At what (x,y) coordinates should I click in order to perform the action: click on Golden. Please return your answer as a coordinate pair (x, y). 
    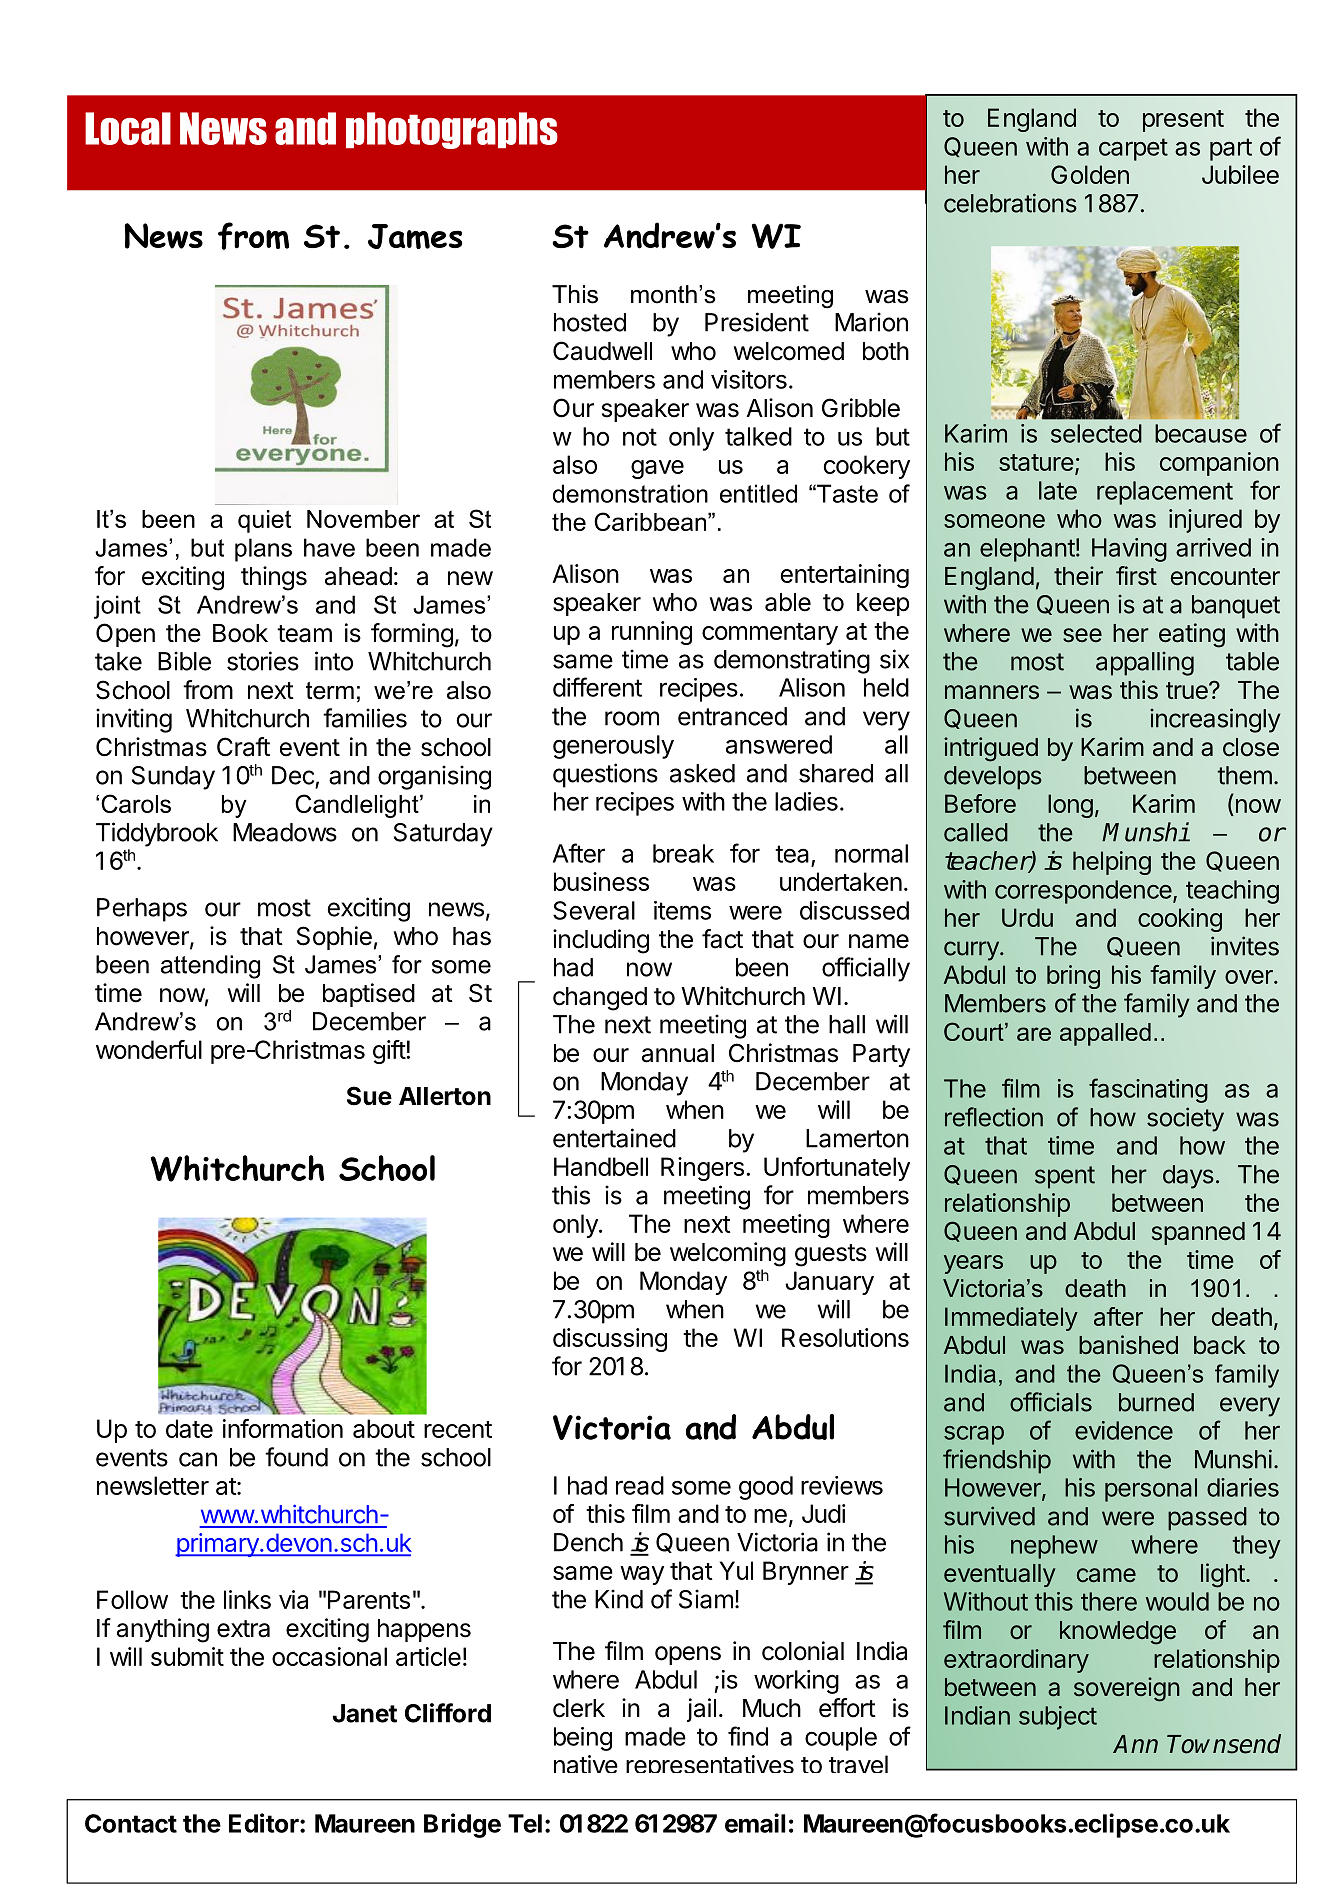
    Looking at the image, I should click on (1090, 174).
